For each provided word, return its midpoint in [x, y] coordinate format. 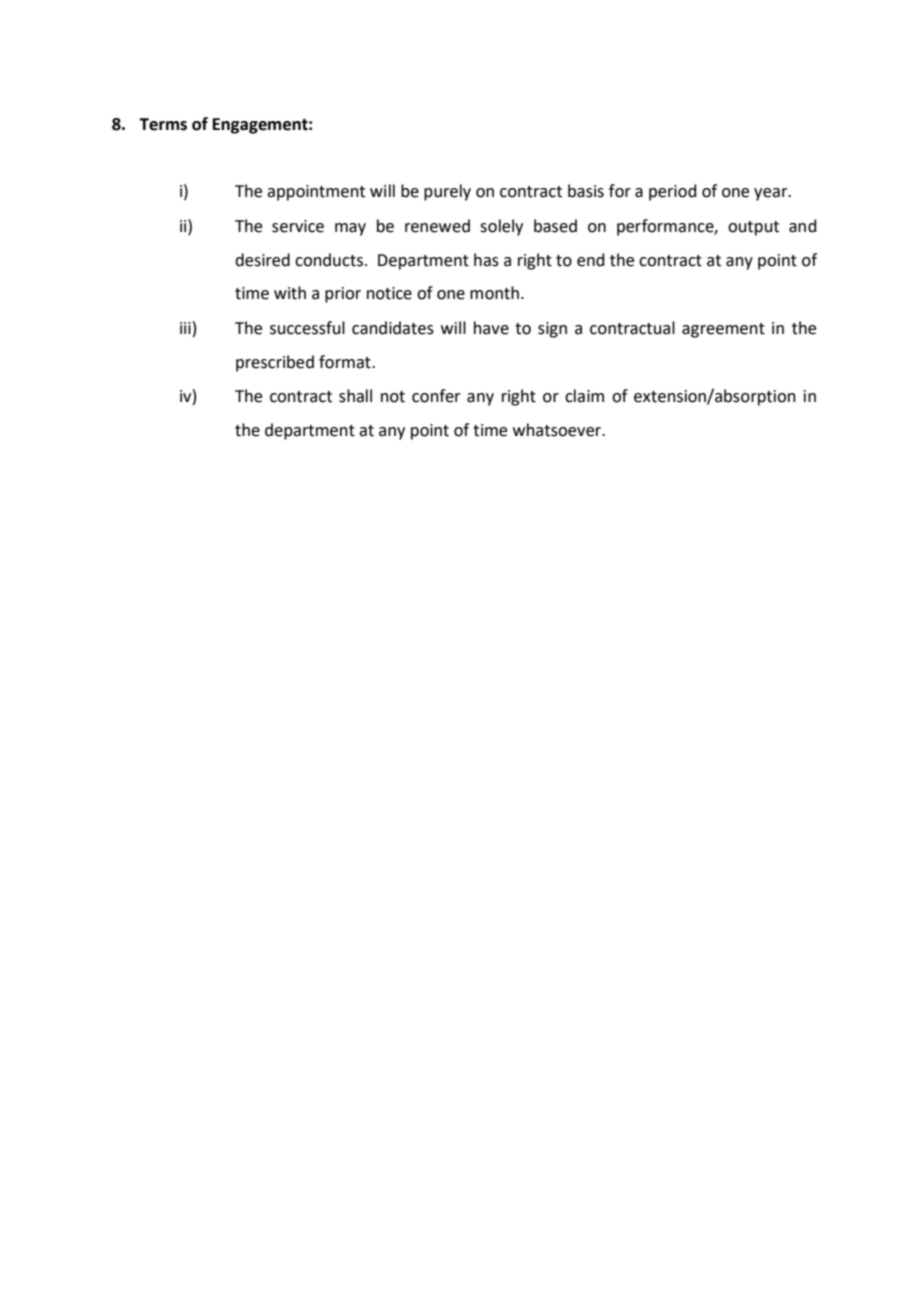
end [591, 260]
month [494, 293]
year [772, 194]
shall [355, 396]
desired [262, 260]
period [673, 192]
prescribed [275, 363]
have [491, 328]
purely [447, 192]
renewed [437, 226]
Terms [163, 124]
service [298, 226]
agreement [723, 330]
